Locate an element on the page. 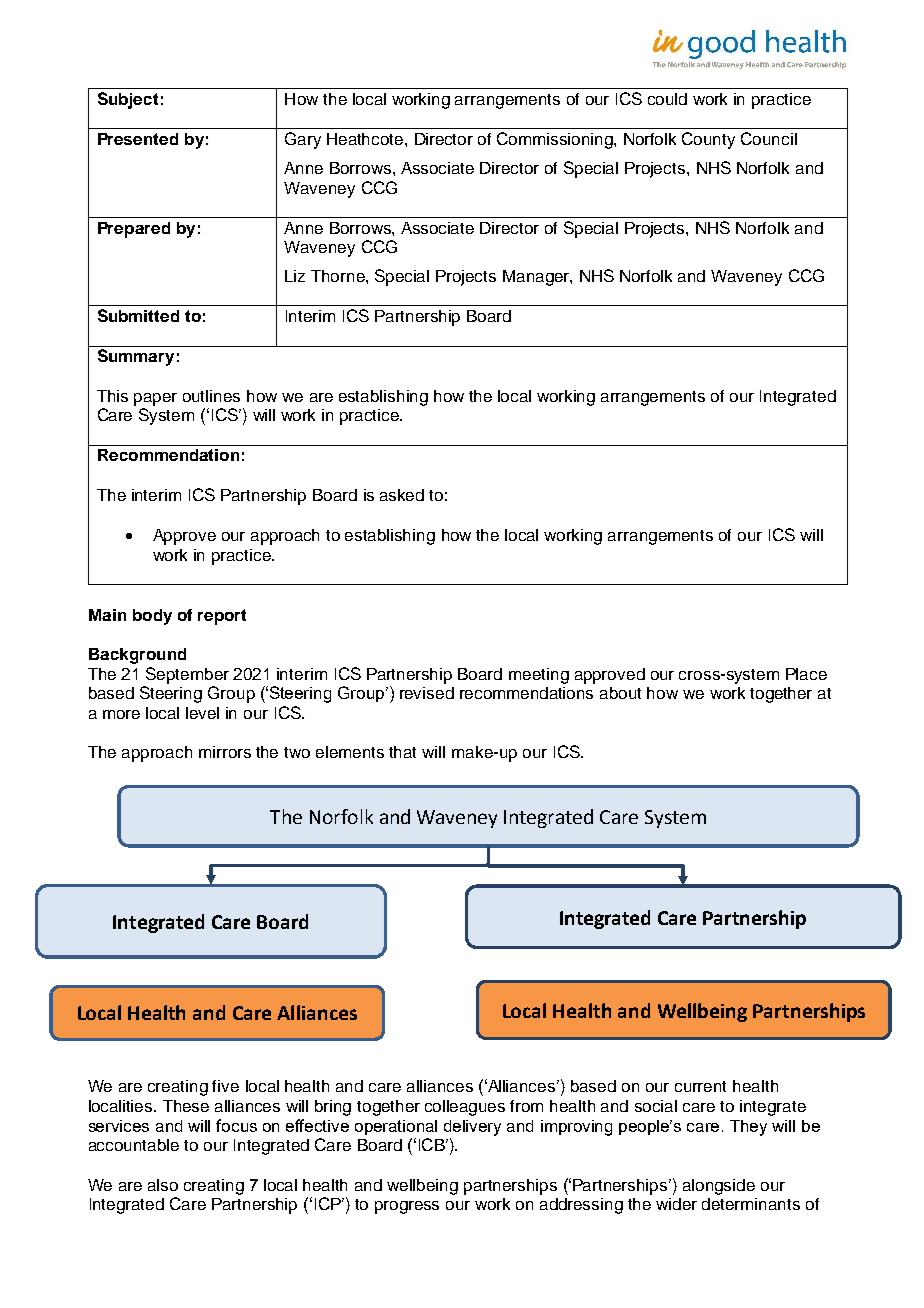 This image has width=924, height=1308. that is located at coordinates (402, 752).
